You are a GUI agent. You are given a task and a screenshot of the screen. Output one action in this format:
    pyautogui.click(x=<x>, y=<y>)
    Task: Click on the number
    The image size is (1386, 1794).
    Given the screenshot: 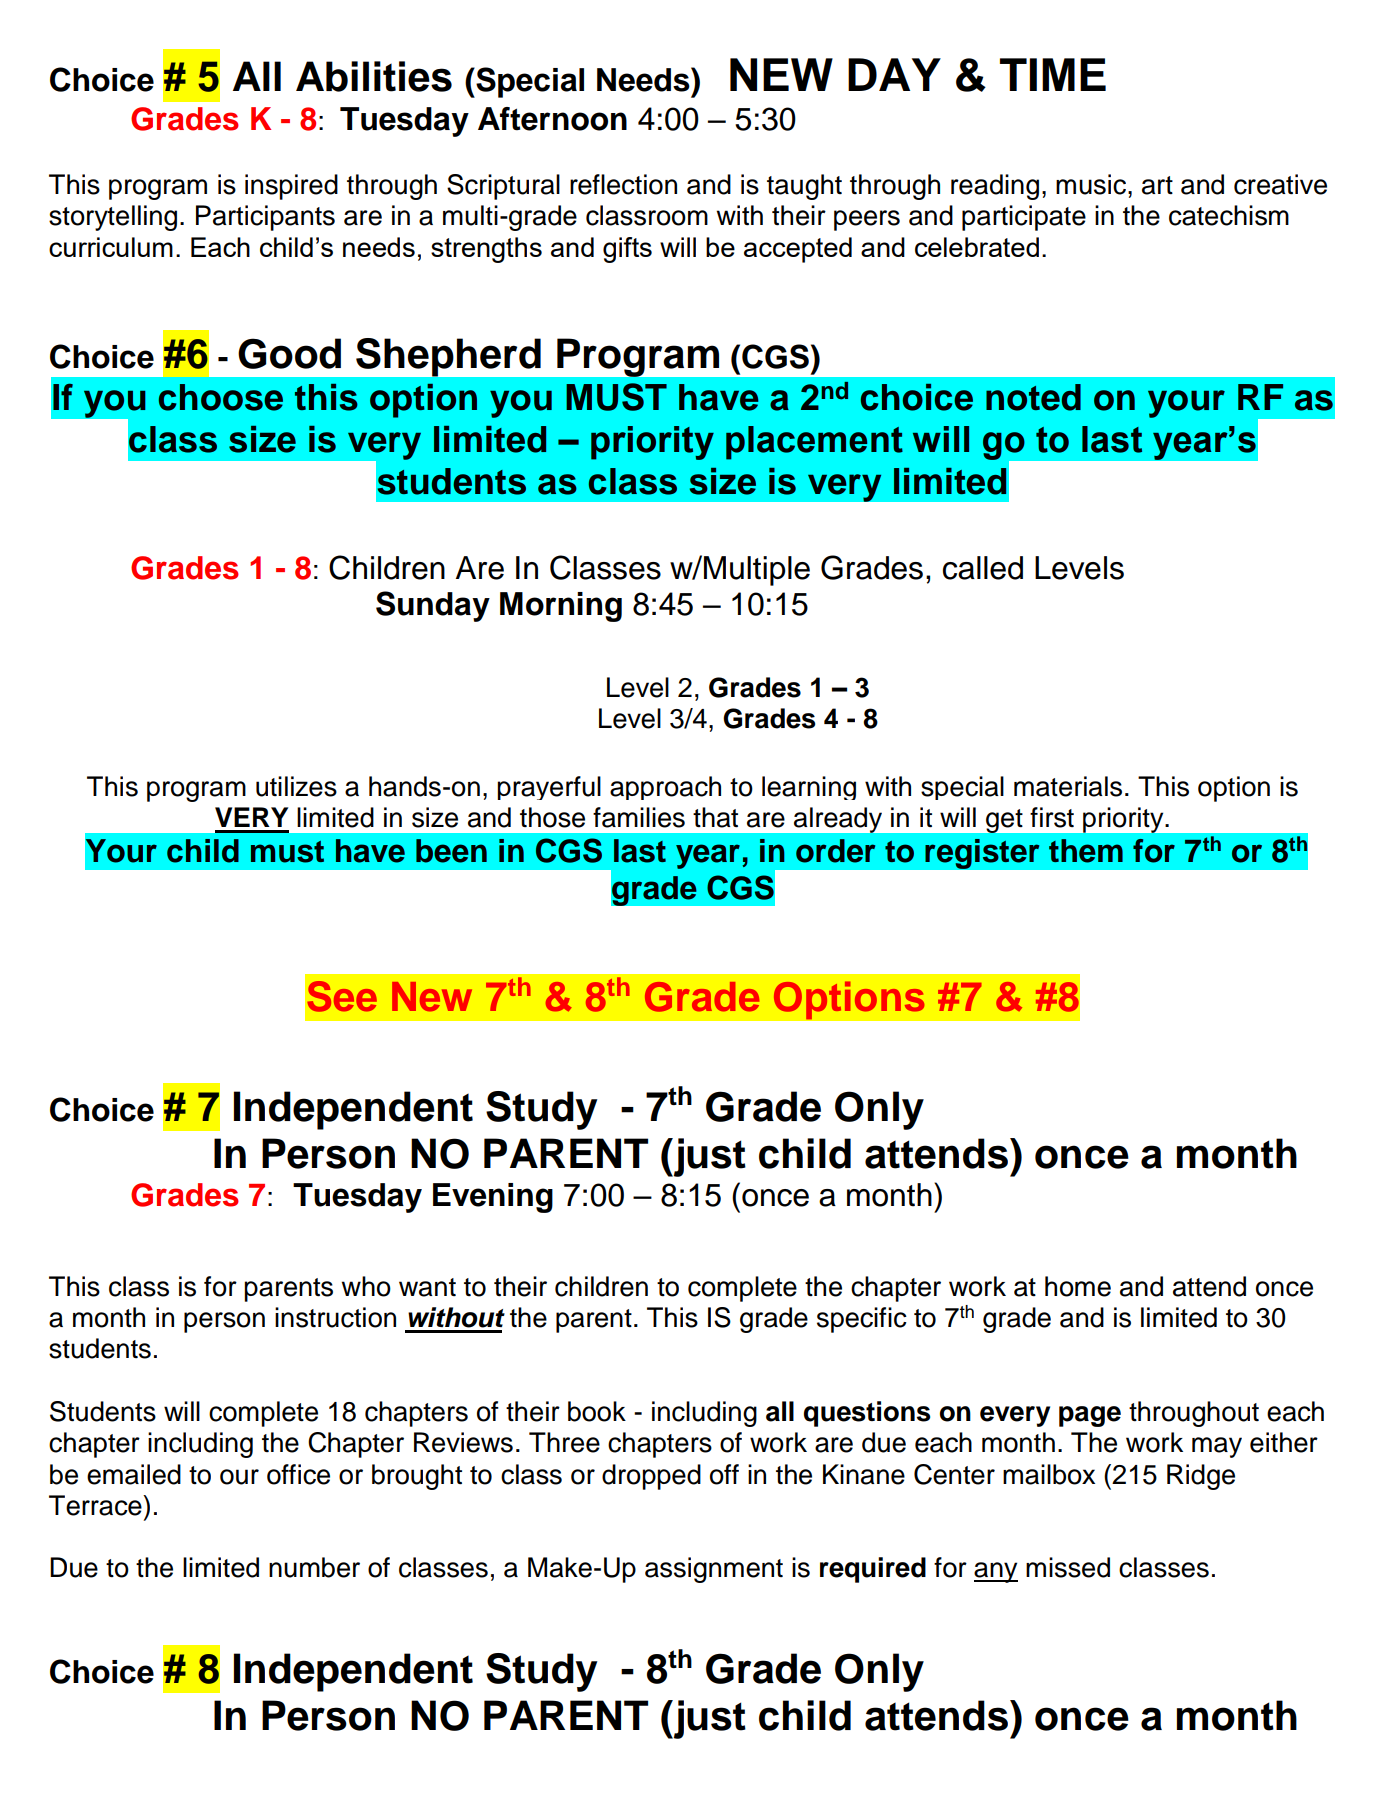 What is the action you would take?
    pyautogui.click(x=314, y=1567)
